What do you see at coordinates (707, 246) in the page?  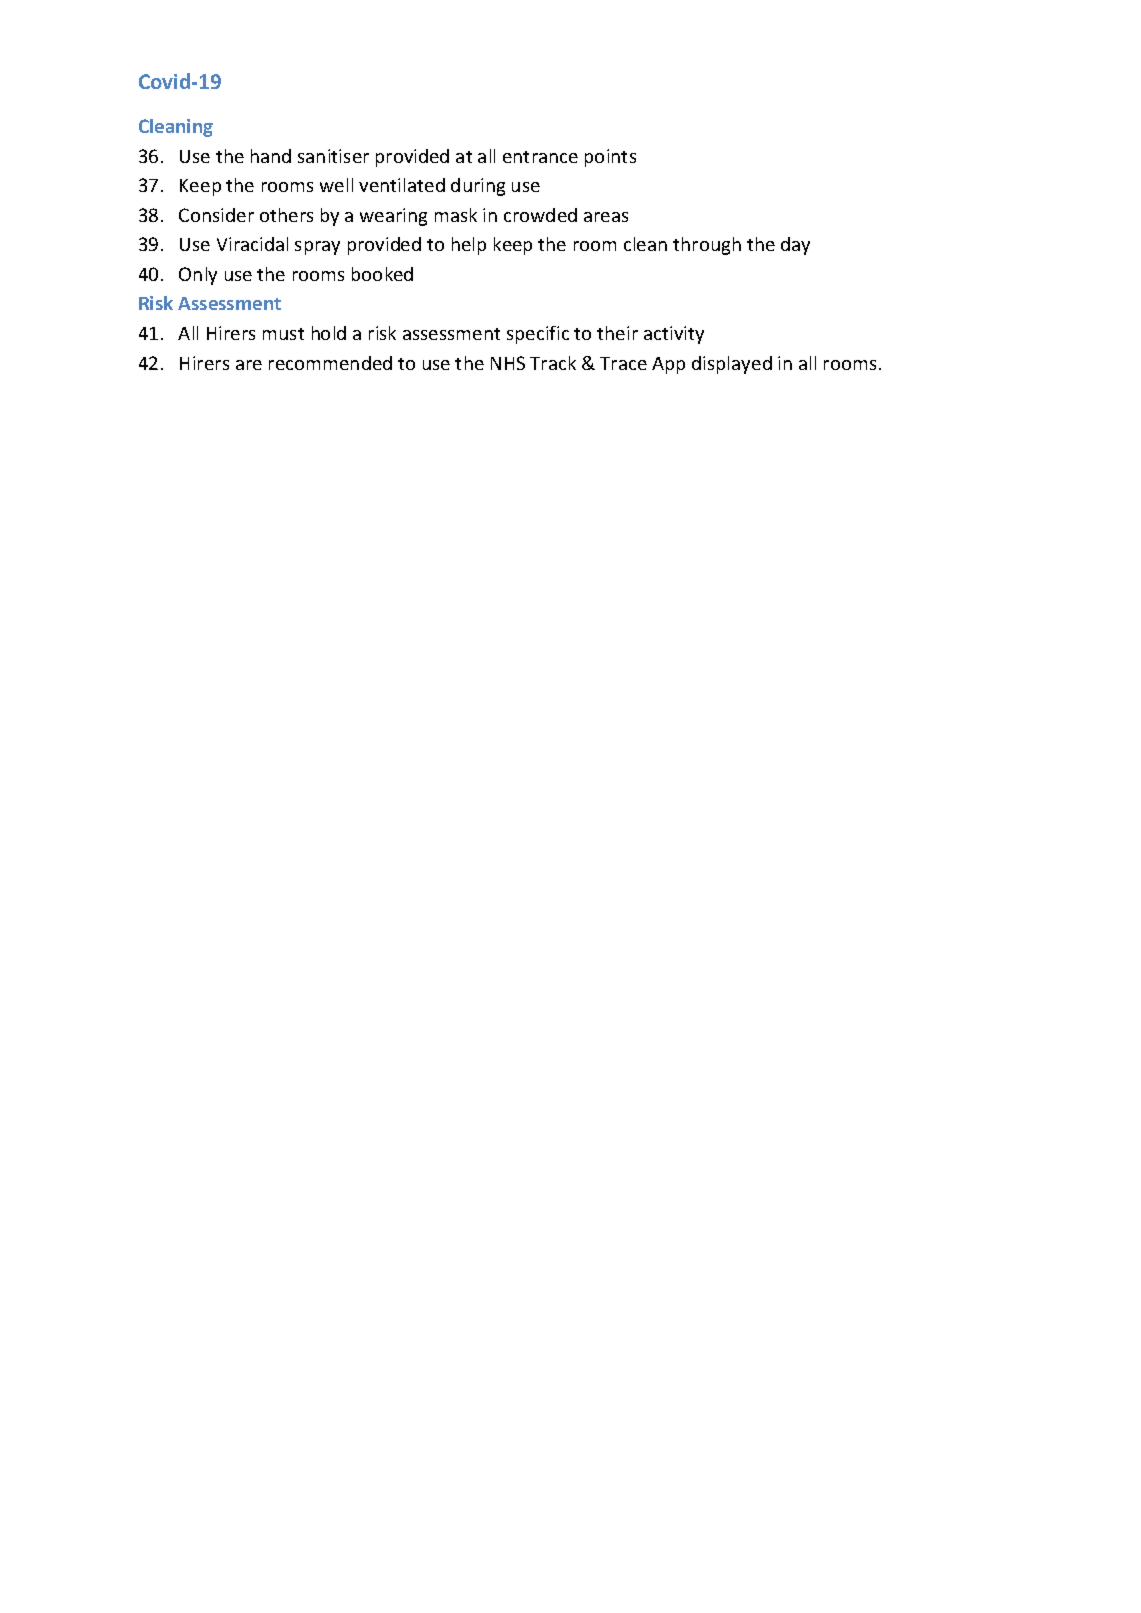 I see `through` at bounding box center [707, 246].
